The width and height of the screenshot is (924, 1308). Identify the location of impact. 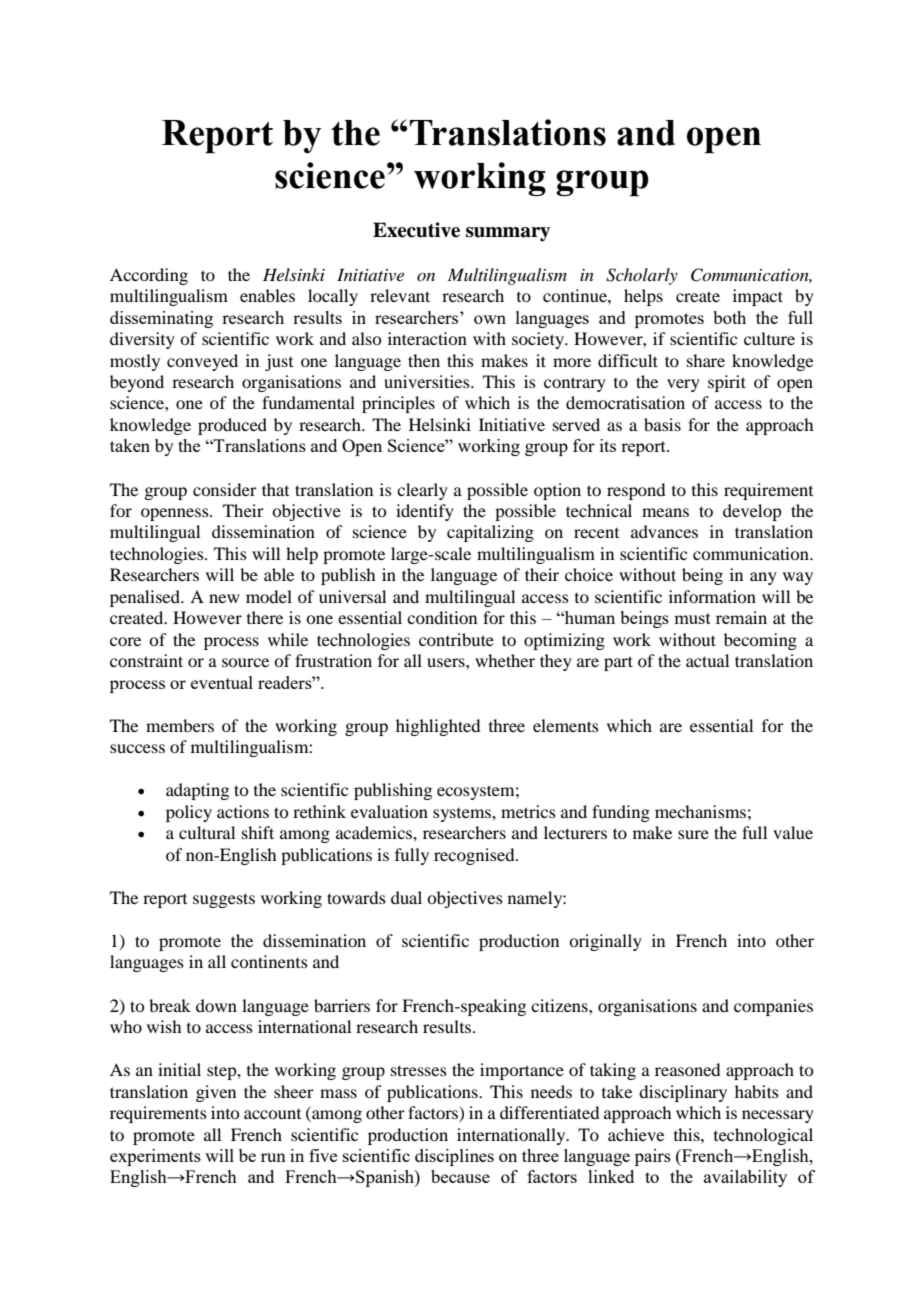
(758, 297).
